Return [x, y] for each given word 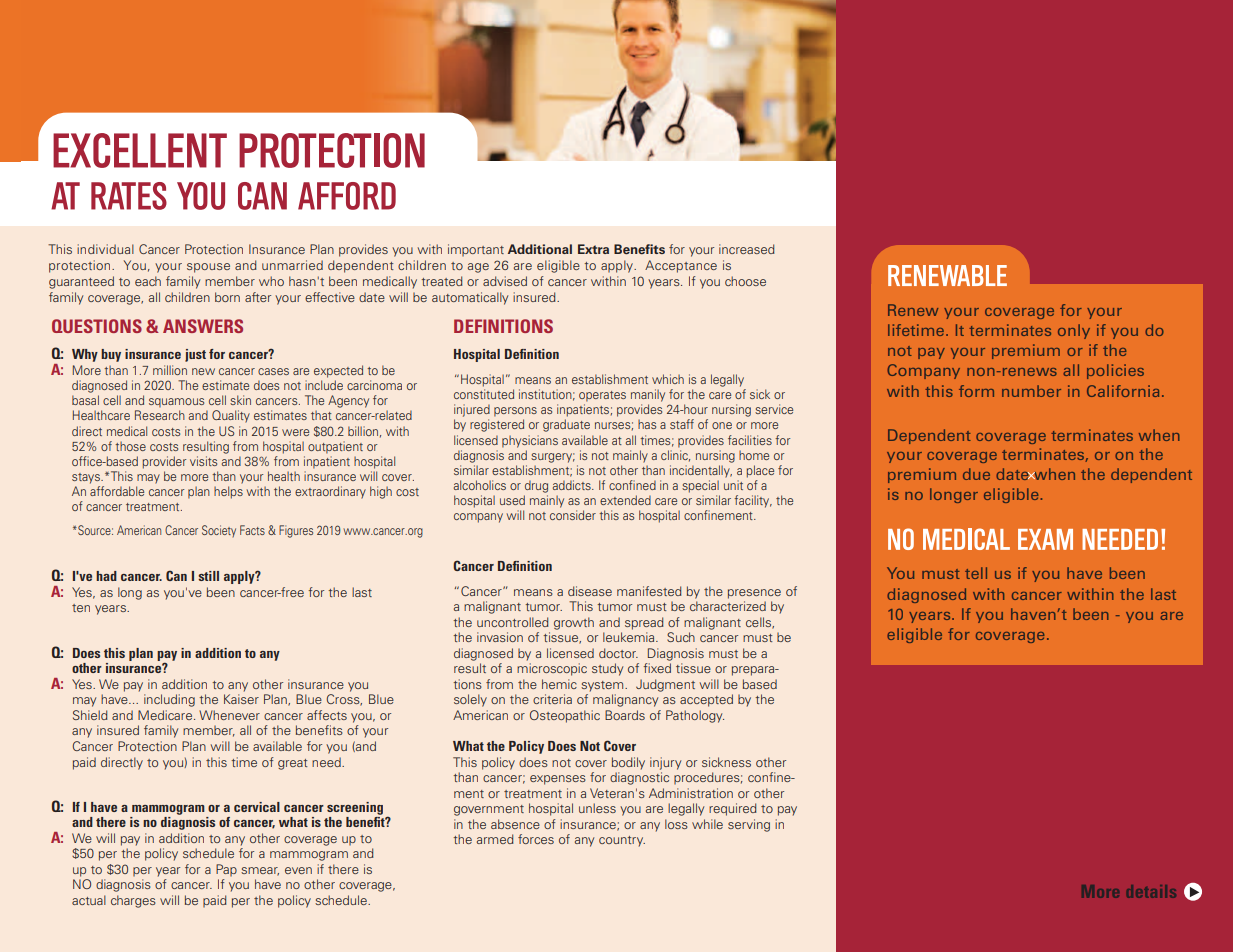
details [1151, 891]
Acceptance [681, 266]
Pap [226, 870]
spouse [208, 268]
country [622, 841]
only [1074, 331]
